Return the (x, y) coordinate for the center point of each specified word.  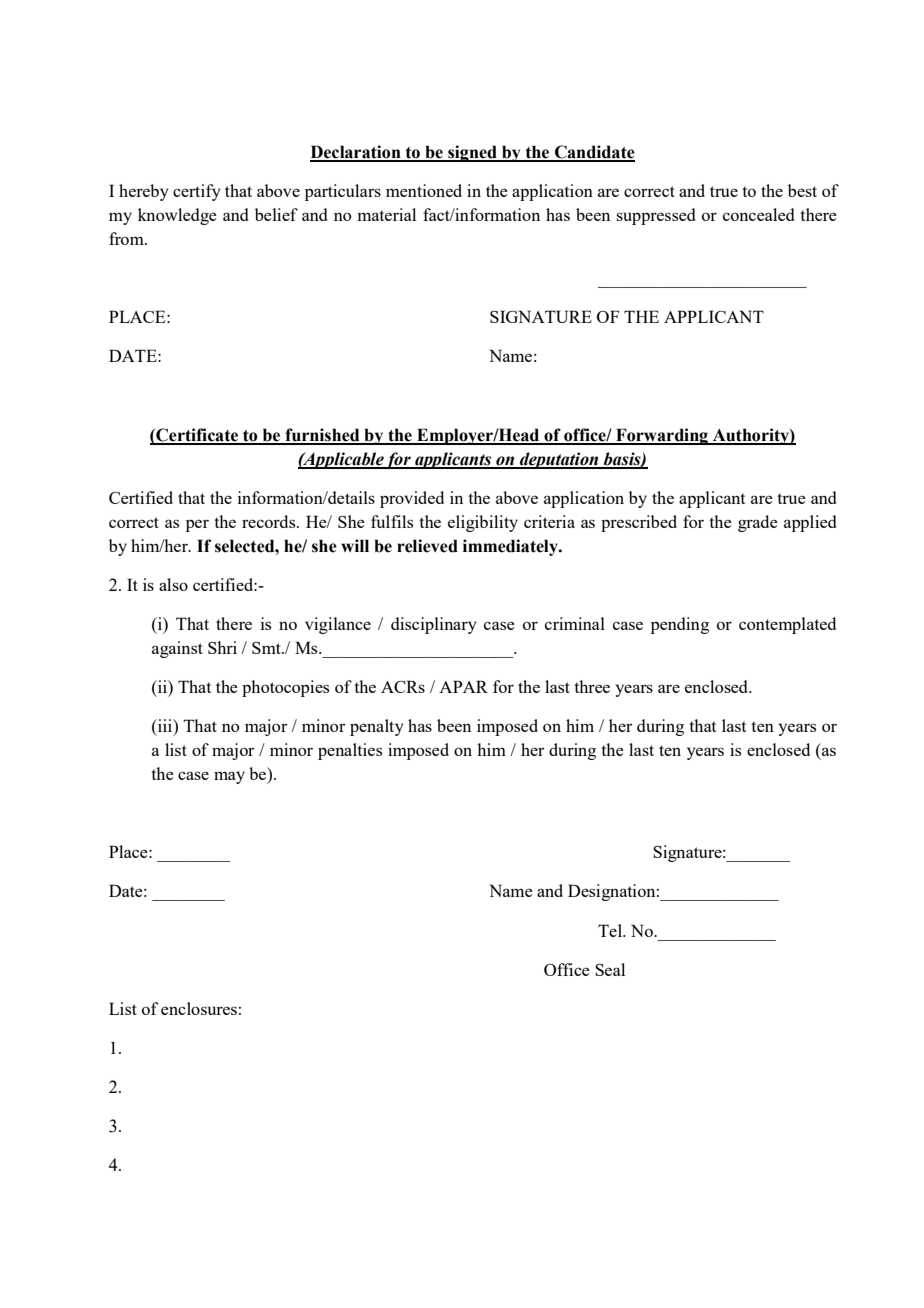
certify (197, 192)
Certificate (197, 436)
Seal (610, 969)
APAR (463, 686)
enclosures (199, 1008)
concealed (758, 214)
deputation (559, 460)
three (592, 686)
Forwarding (662, 436)
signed (472, 153)
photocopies (285, 688)
